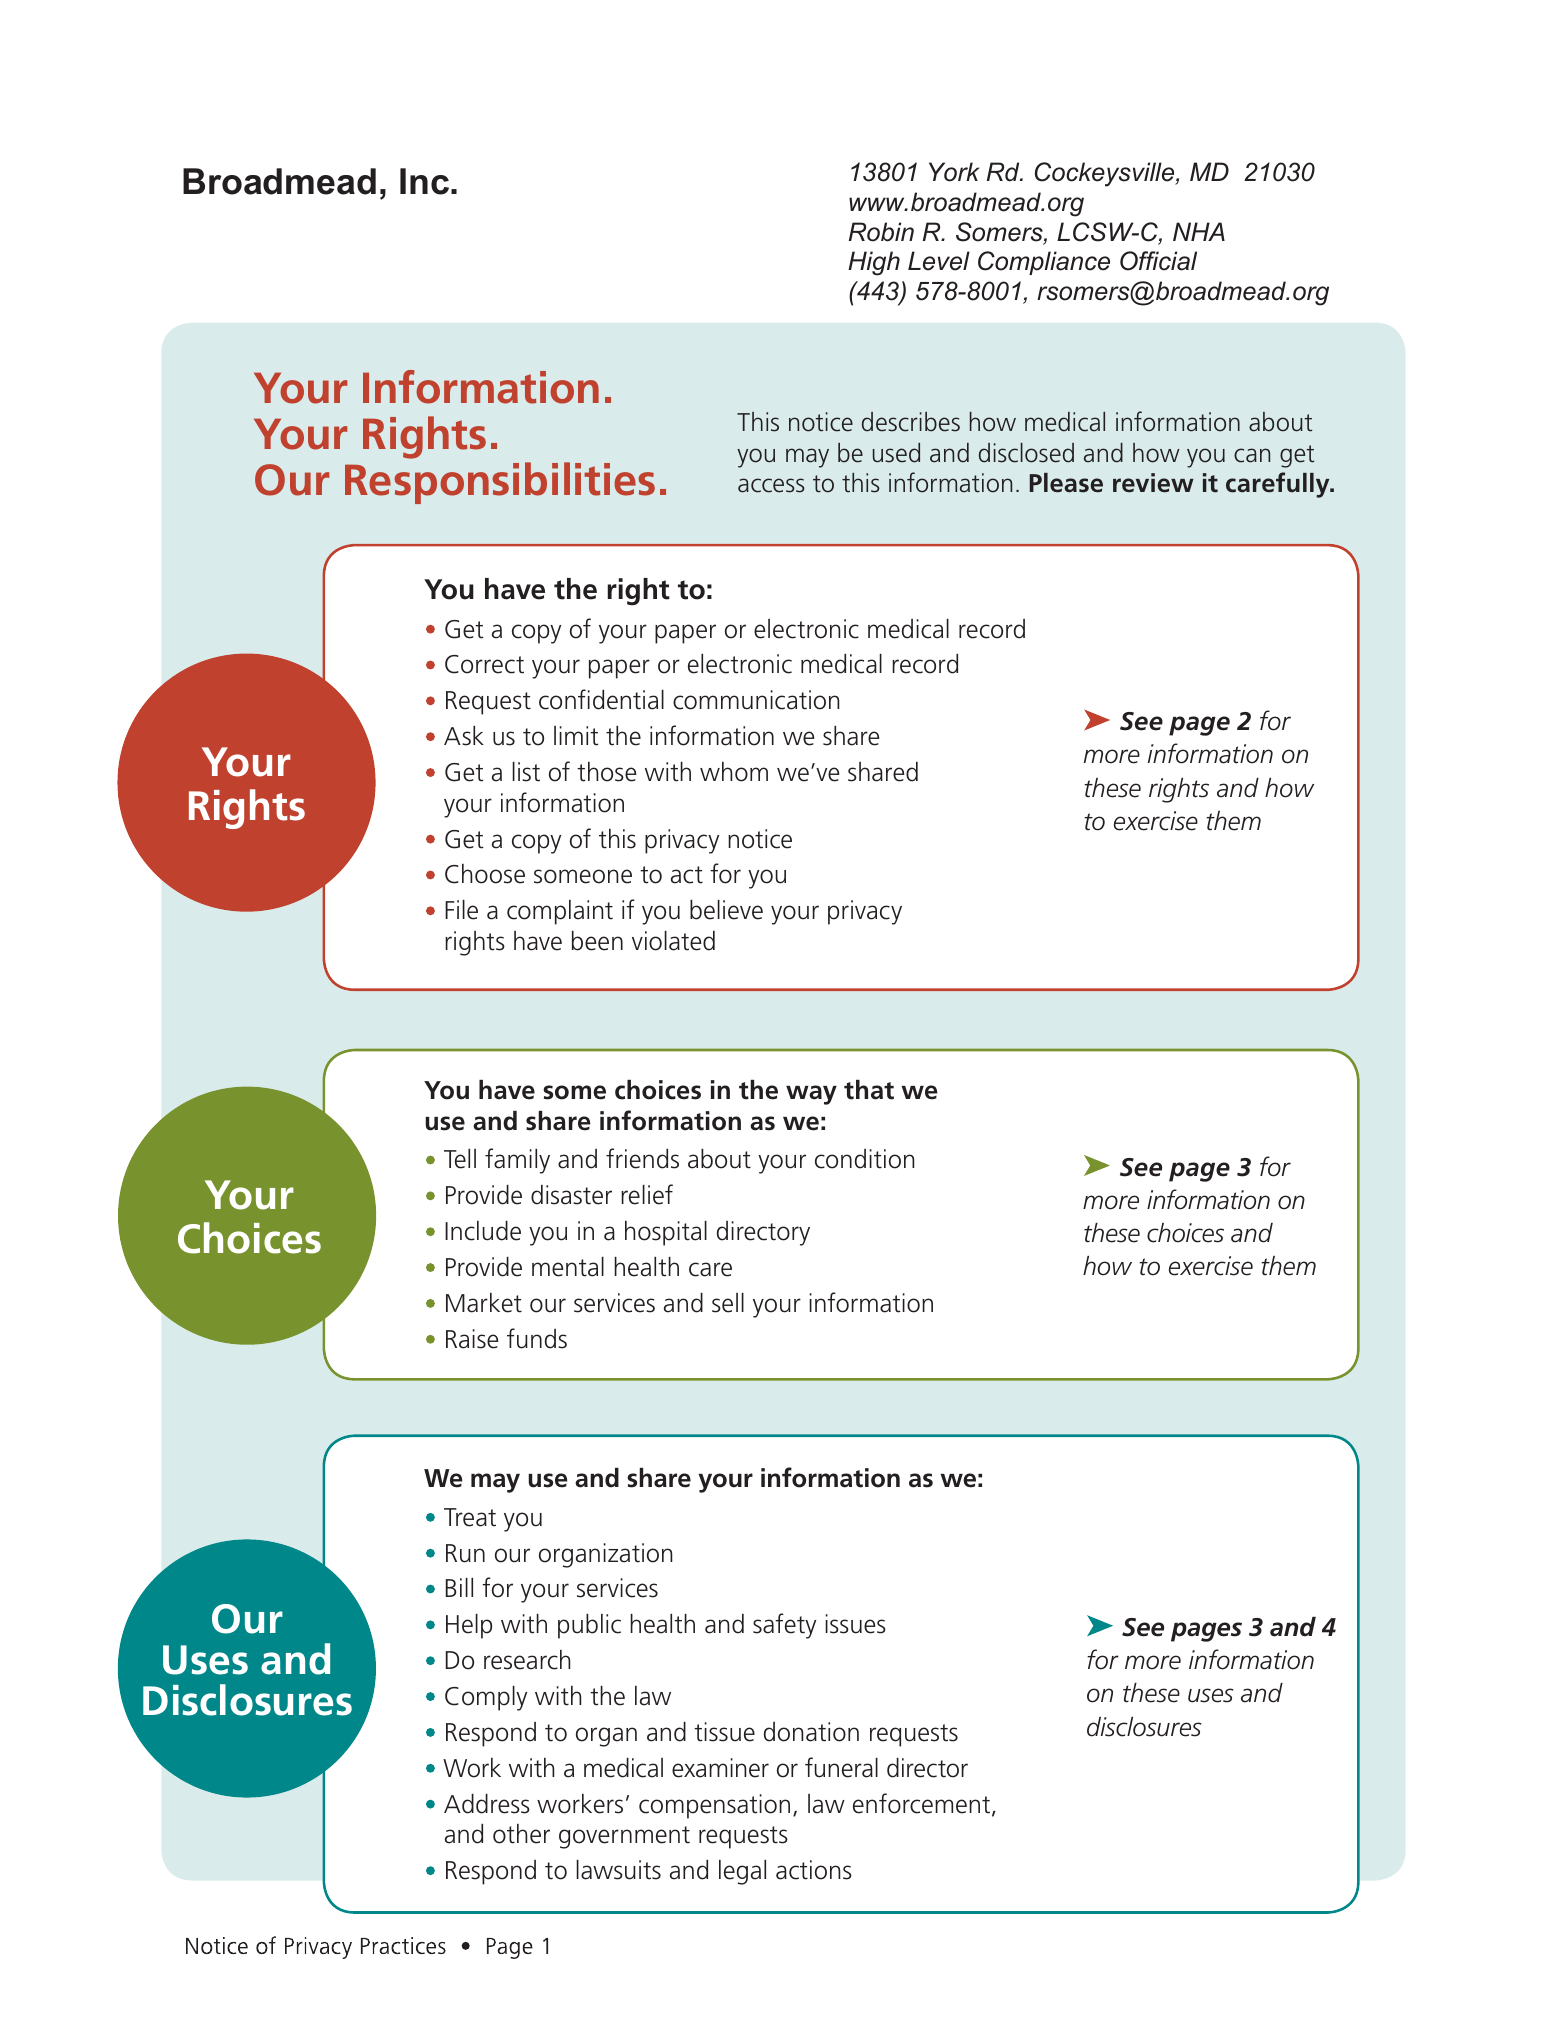  Describe the element at coordinates (521, 1834) in the page. I see `other` at that location.
